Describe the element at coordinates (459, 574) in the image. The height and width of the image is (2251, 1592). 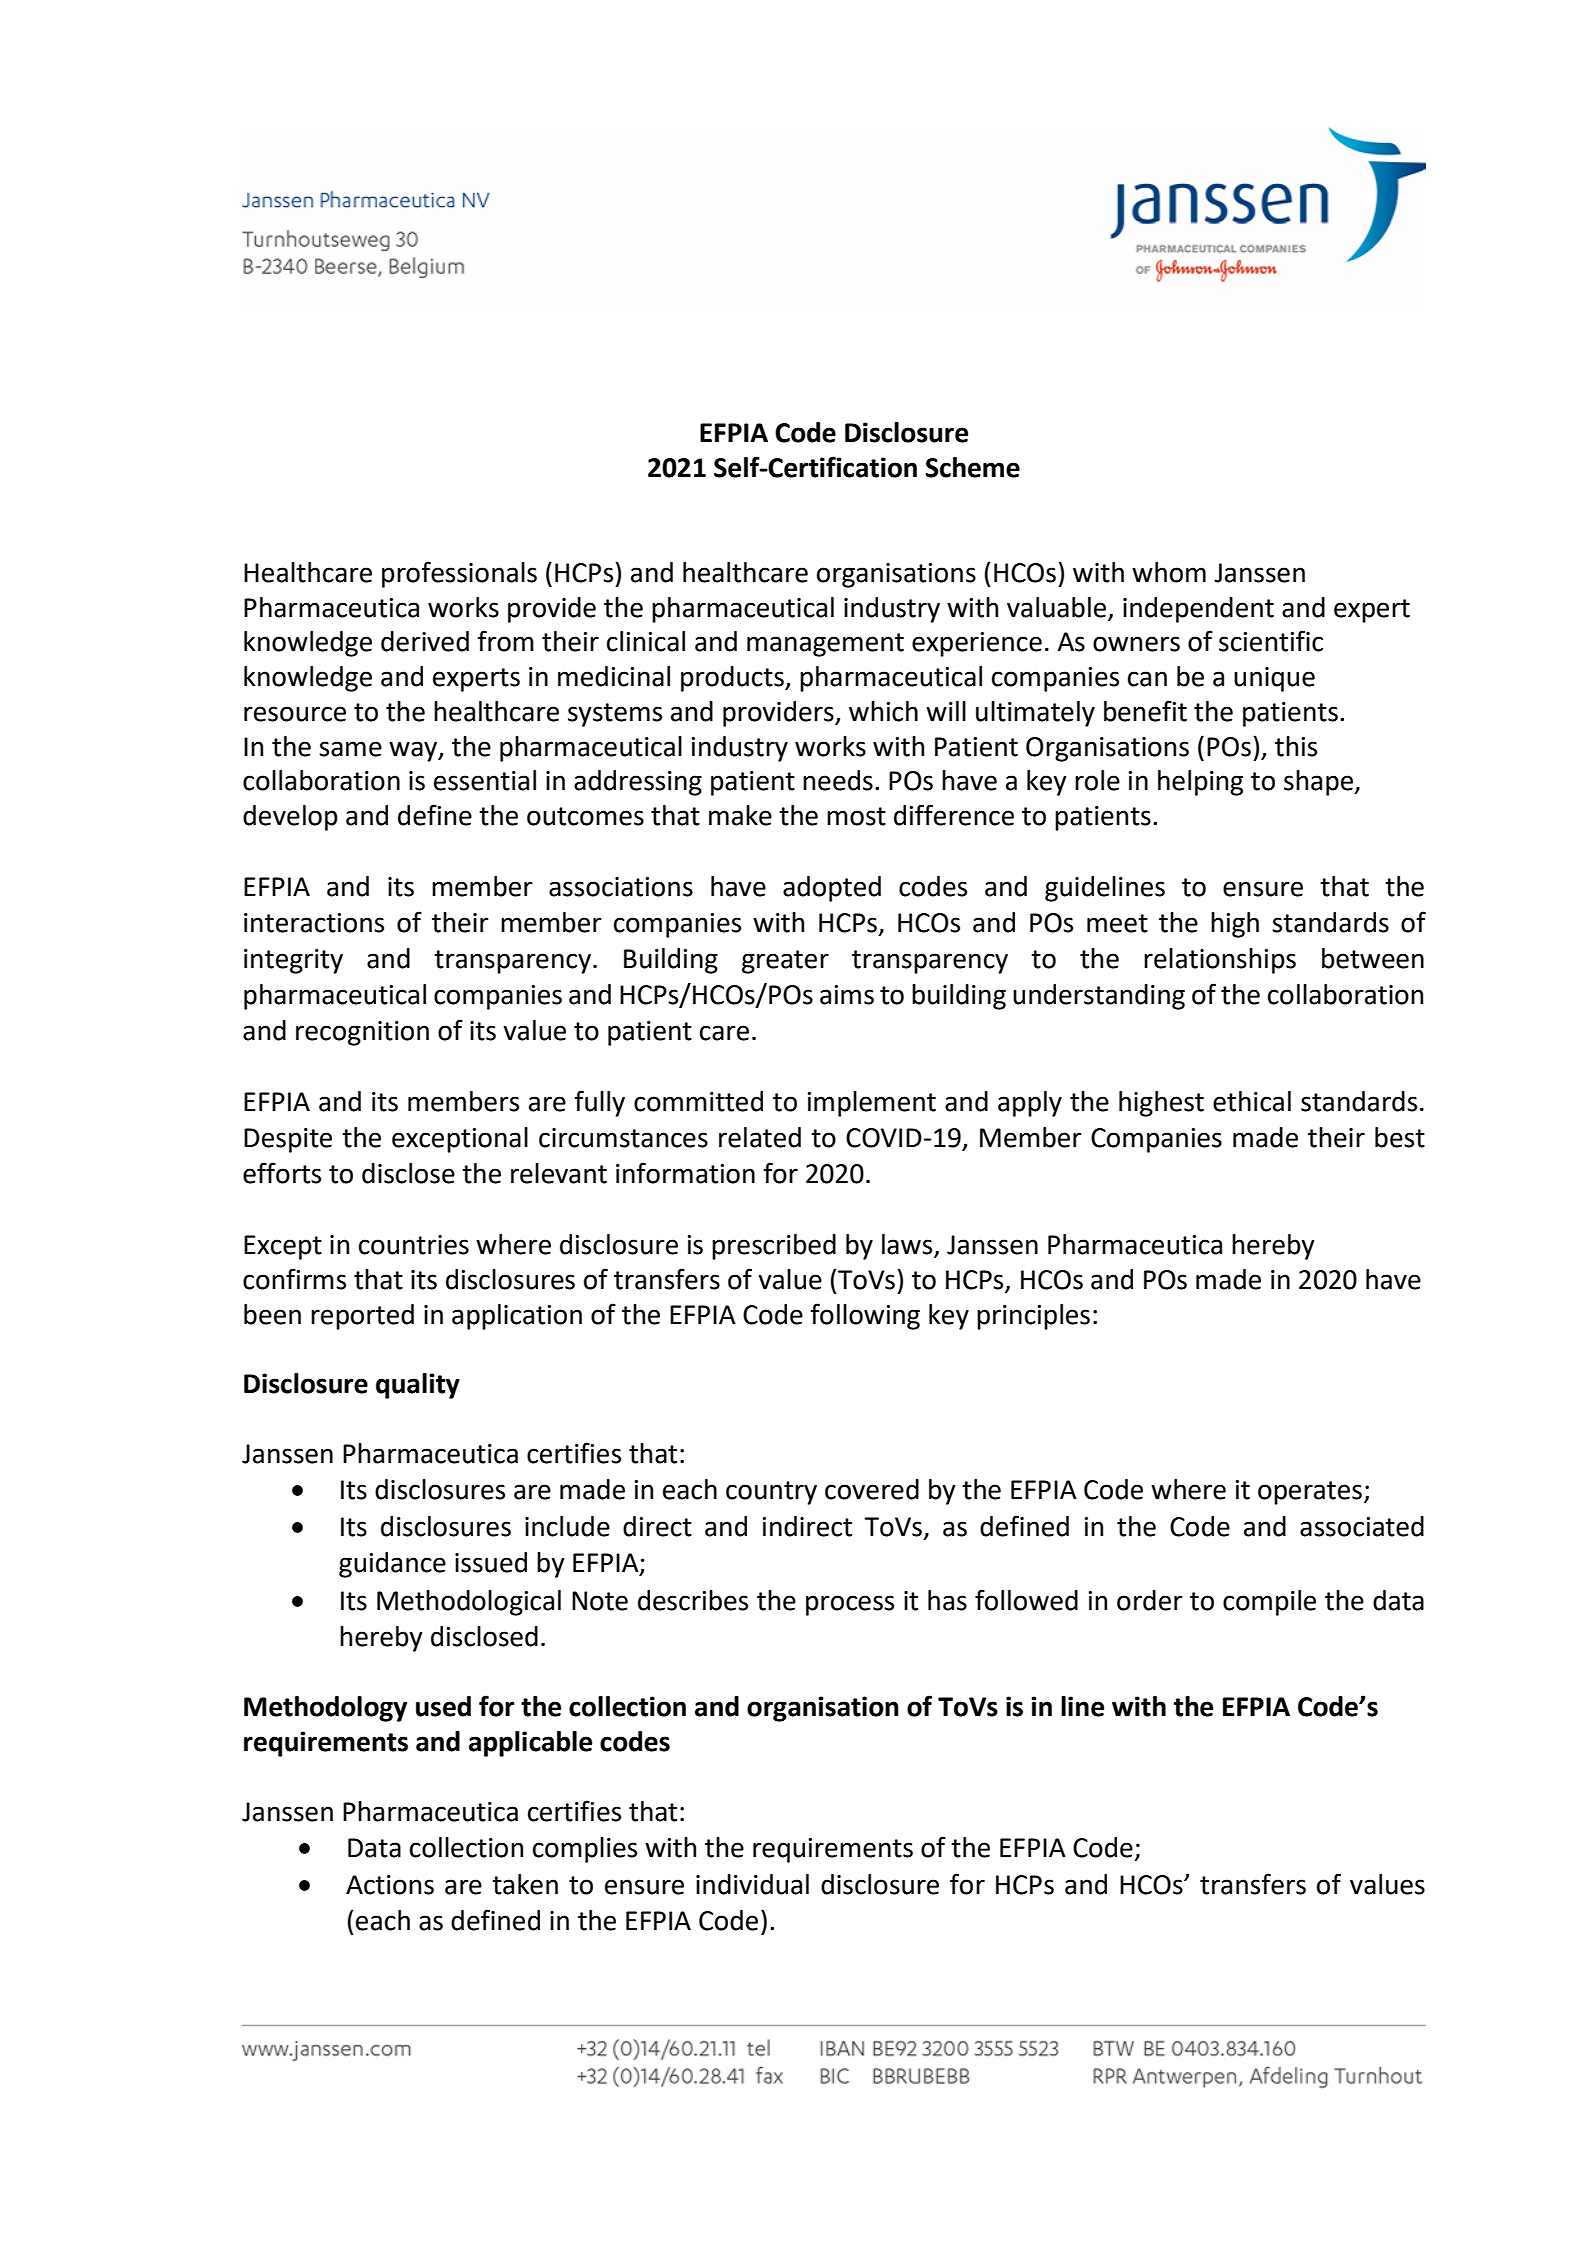
I see `professionals` at that location.
